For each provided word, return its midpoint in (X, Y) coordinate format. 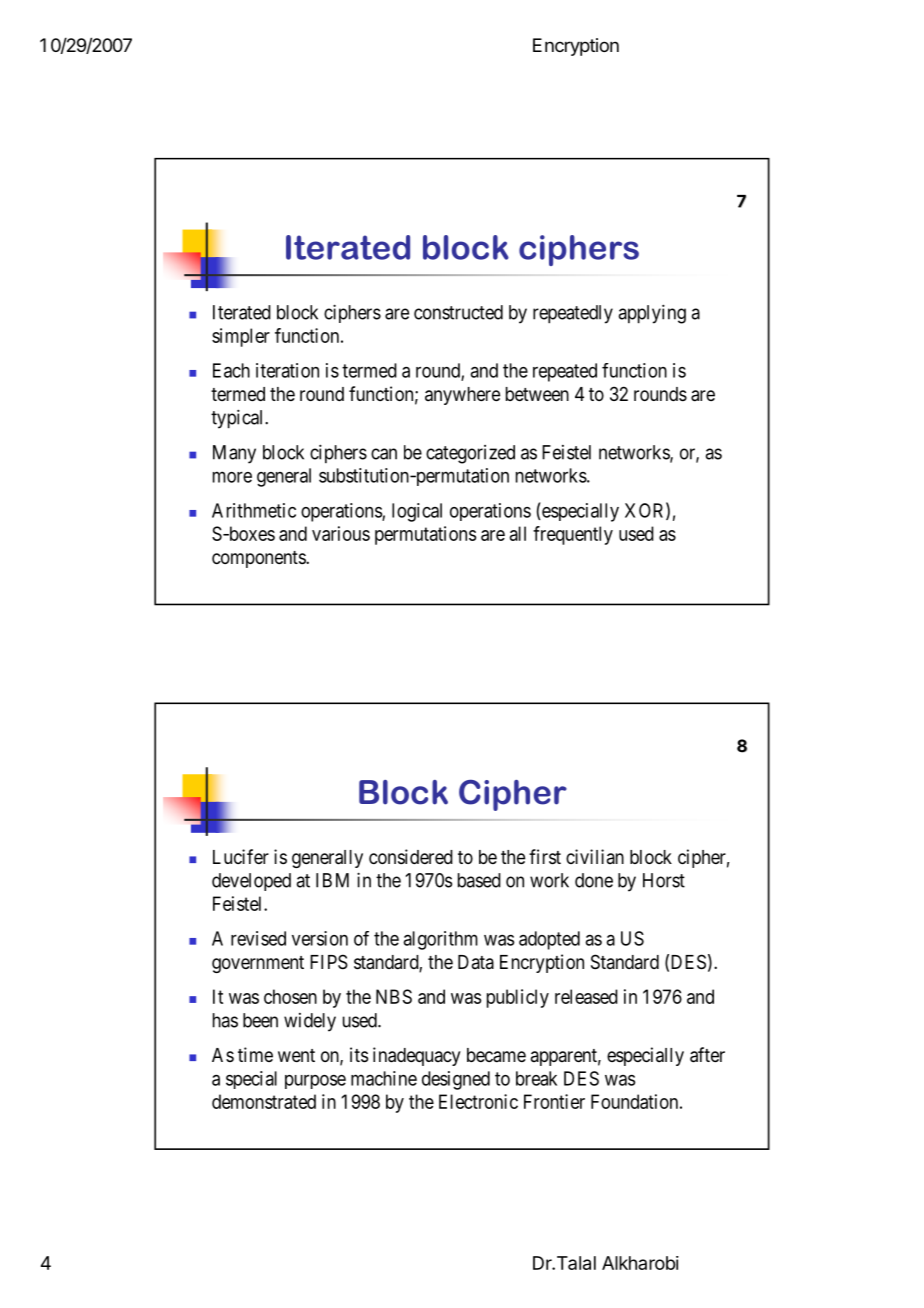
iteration (287, 370)
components (259, 559)
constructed (458, 312)
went (296, 1055)
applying (652, 314)
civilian (595, 856)
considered (411, 856)
